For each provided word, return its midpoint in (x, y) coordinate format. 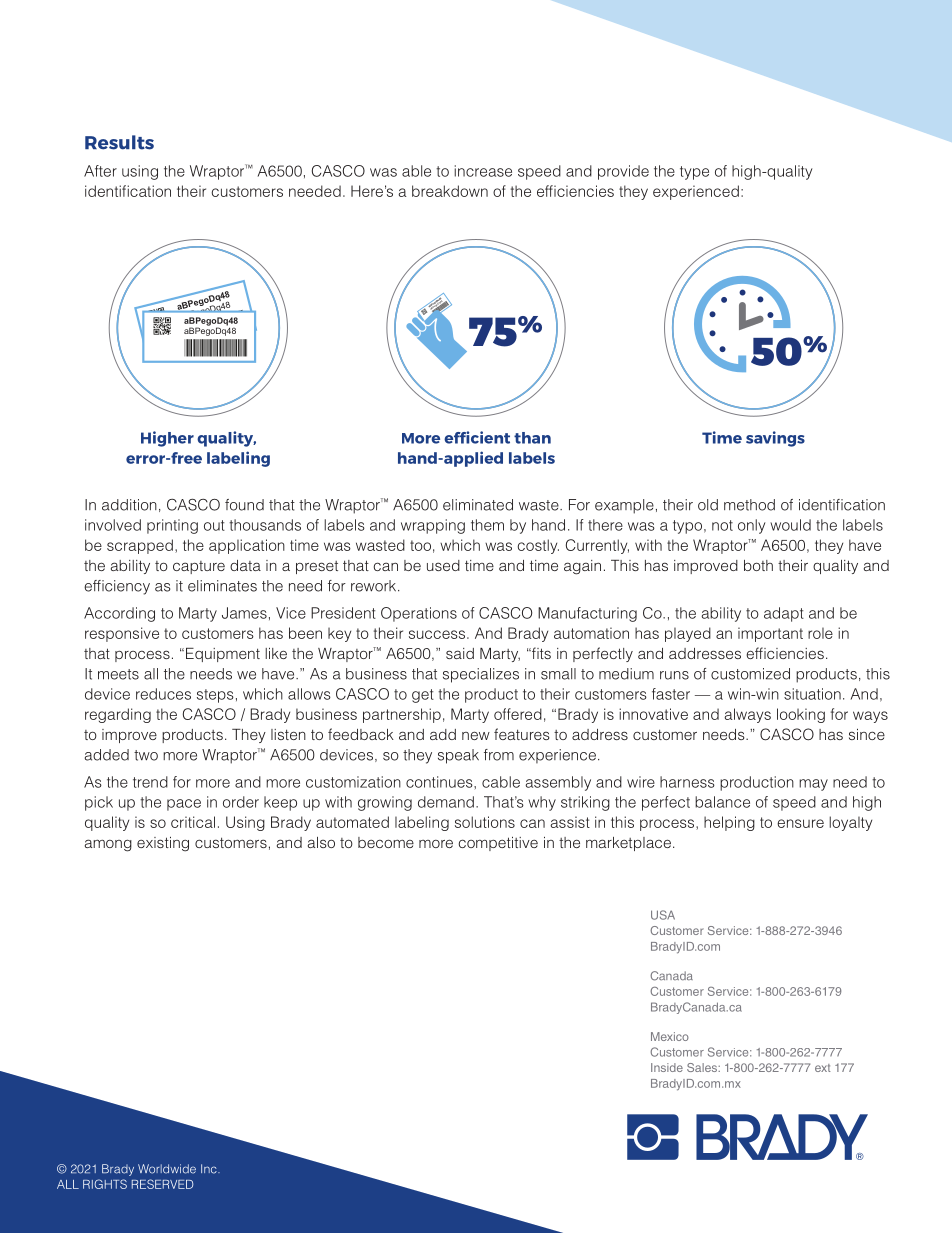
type (694, 173)
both (758, 565)
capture (199, 567)
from (499, 755)
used (443, 565)
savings (775, 439)
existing (163, 844)
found (244, 505)
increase (483, 171)
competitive (498, 844)
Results (119, 142)
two (146, 755)
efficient (477, 437)
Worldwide (167, 1169)
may (813, 785)
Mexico (670, 1036)
